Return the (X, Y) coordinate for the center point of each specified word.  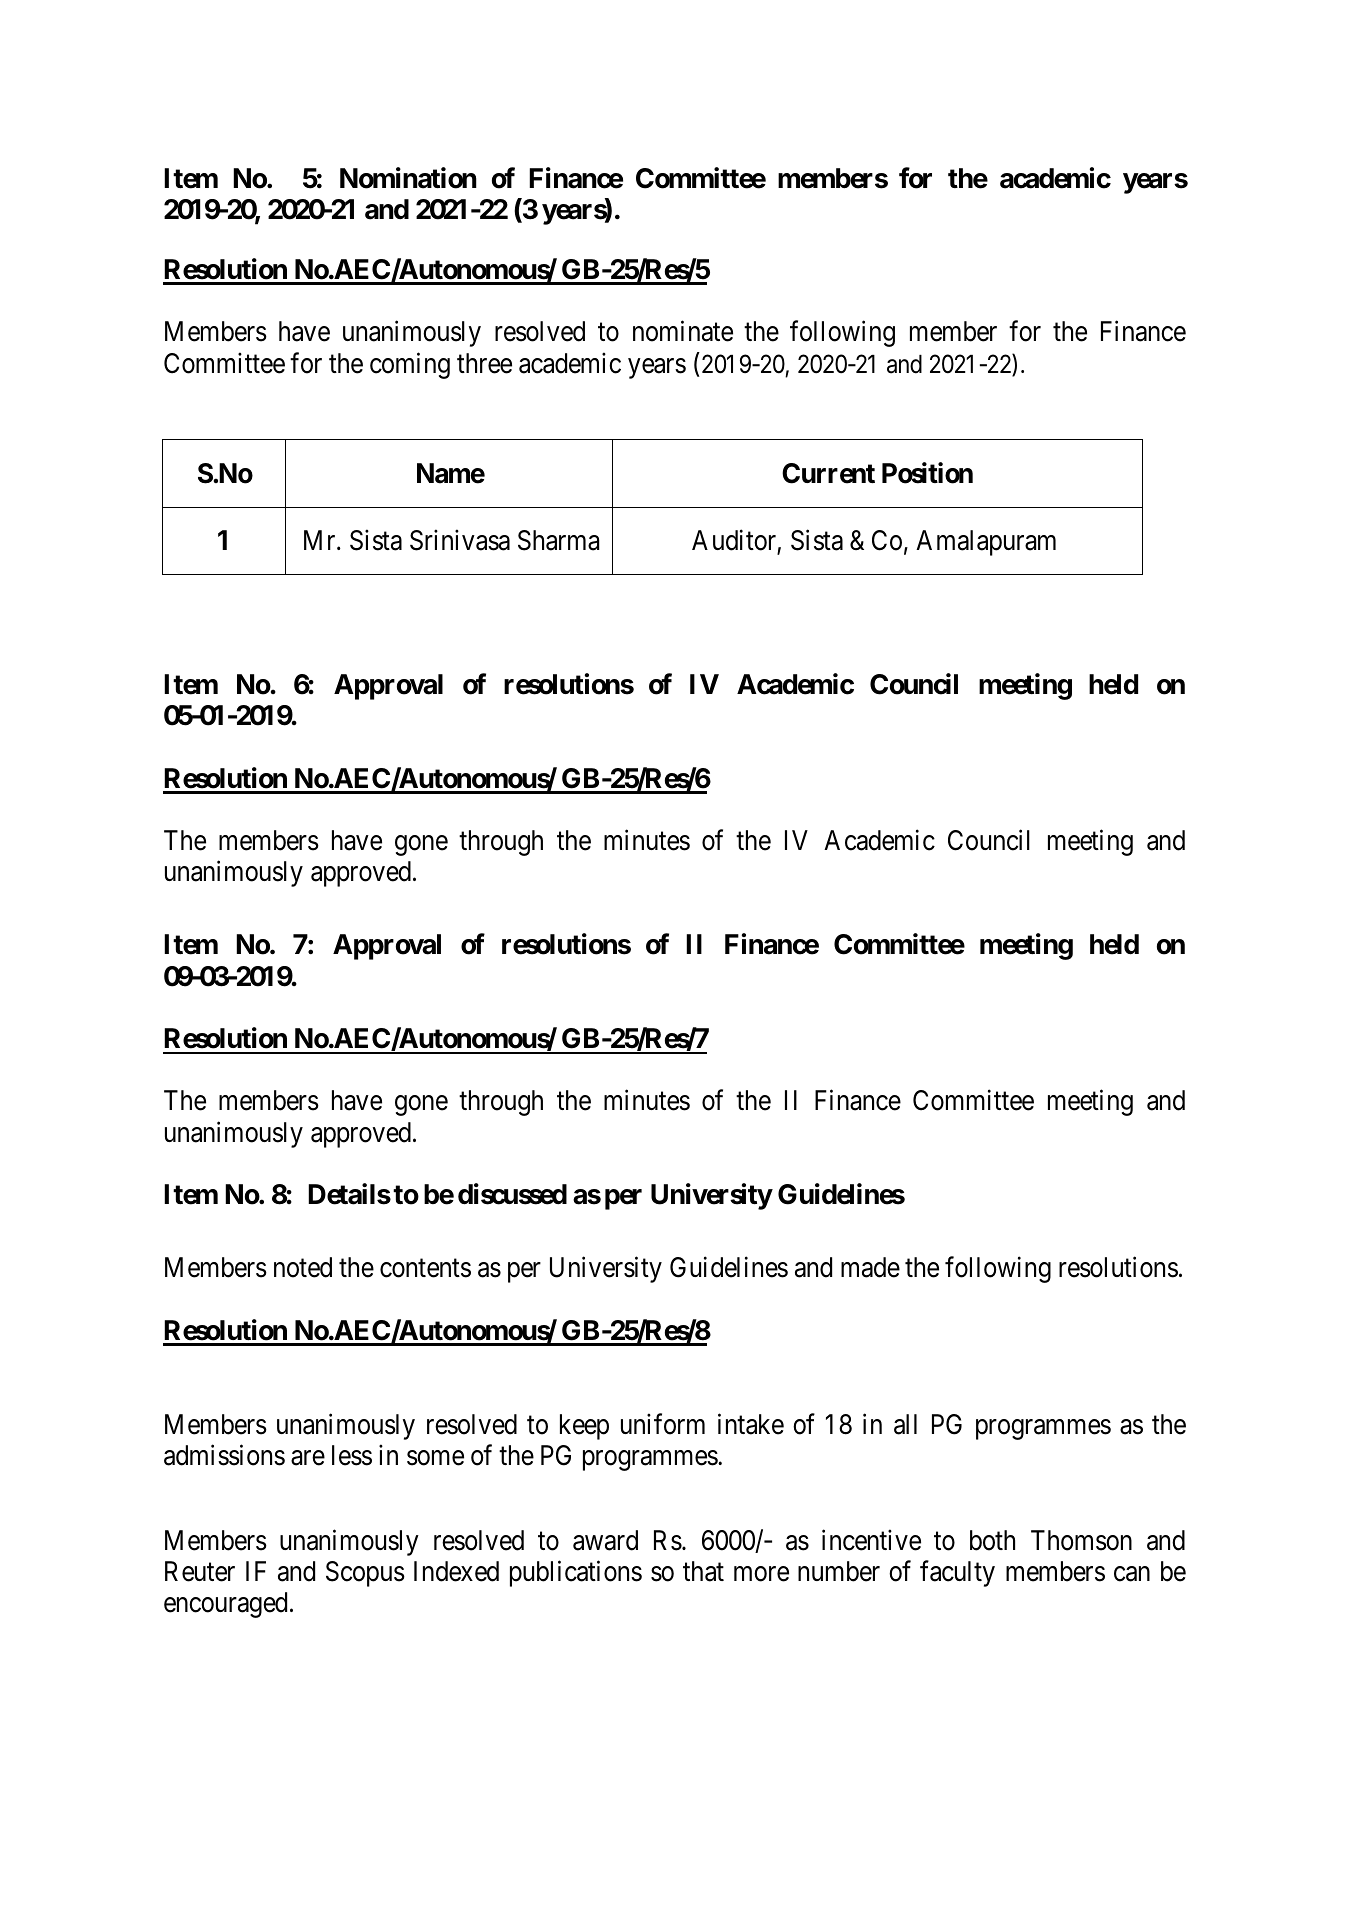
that (703, 1571)
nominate (683, 331)
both (992, 1540)
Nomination (408, 178)
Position (927, 473)
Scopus (365, 1574)
